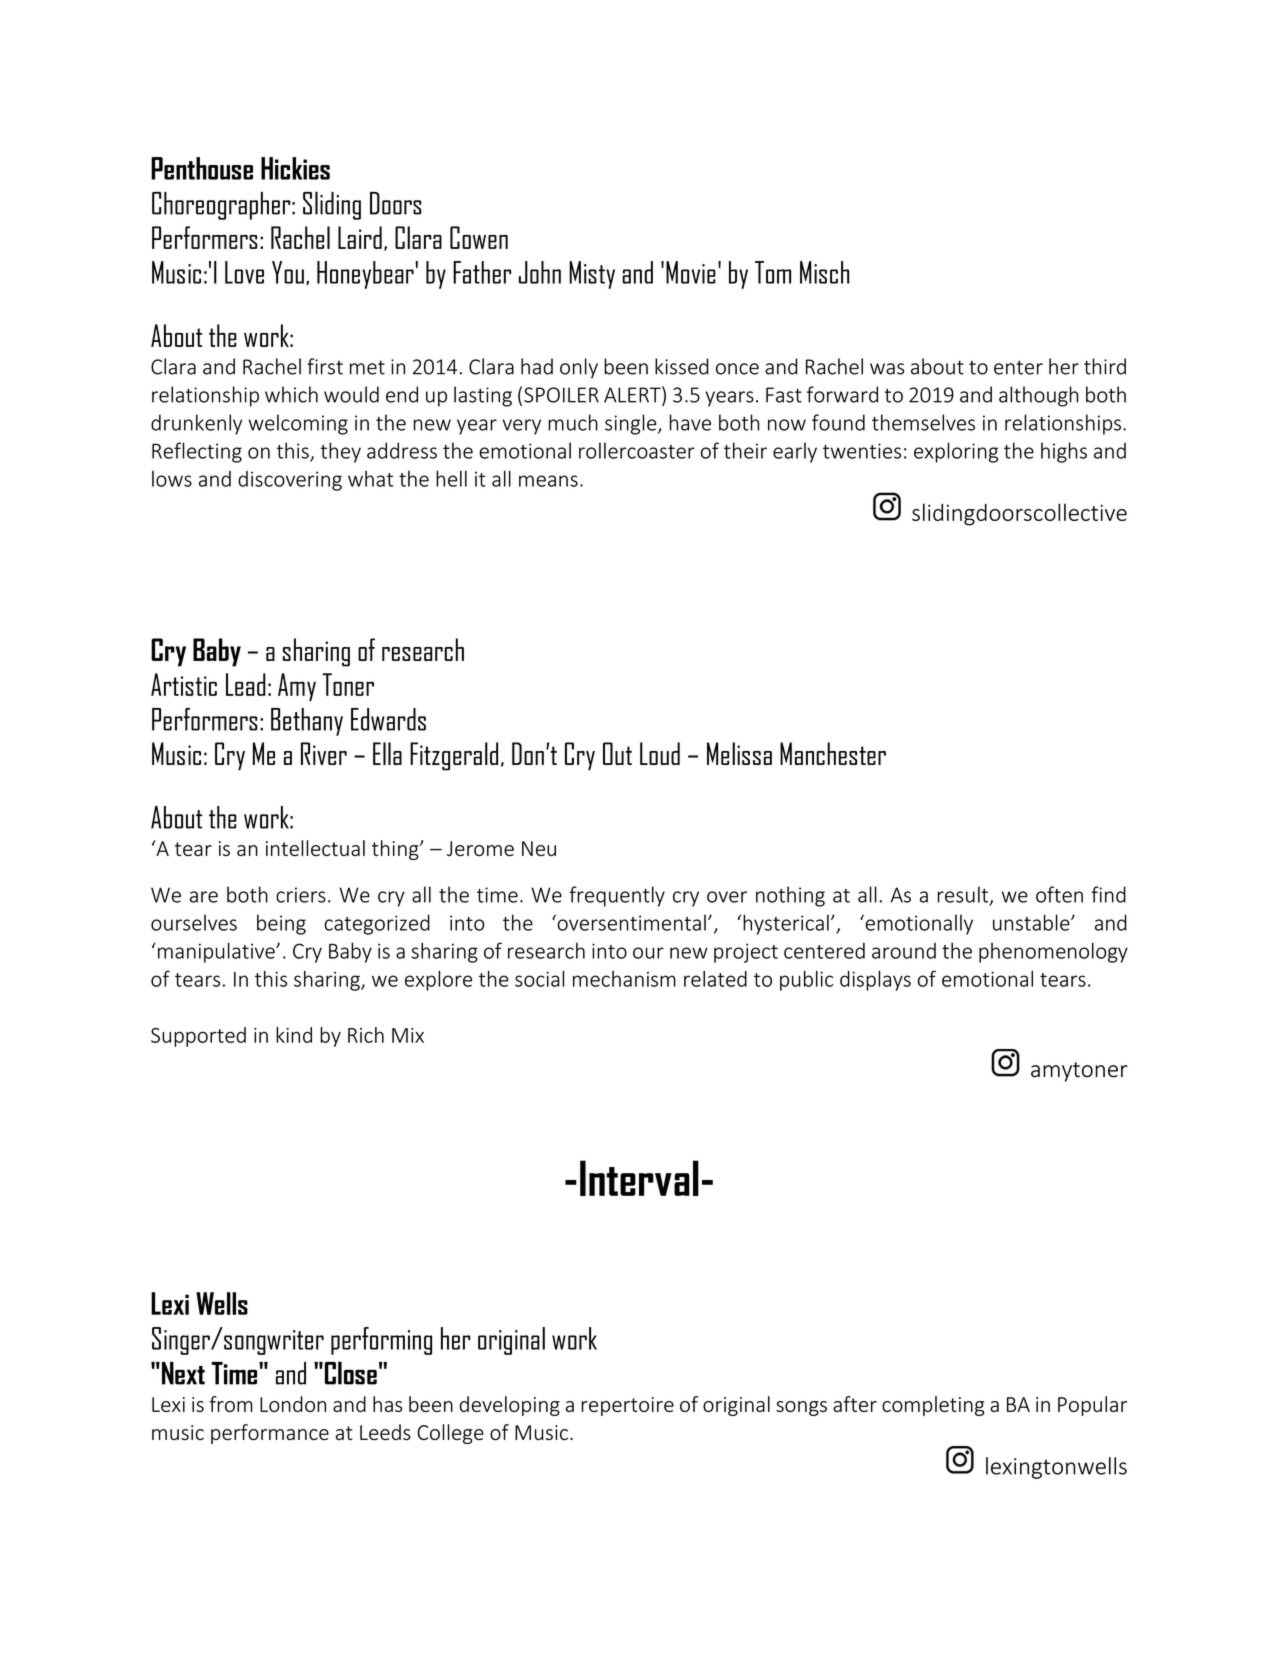 Image resolution: width=1278 pixels, height=1654 pixels. What do you see at coordinates (956, 452) in the screenshot?
I see `exploring` at bounding box center [956, 452].
